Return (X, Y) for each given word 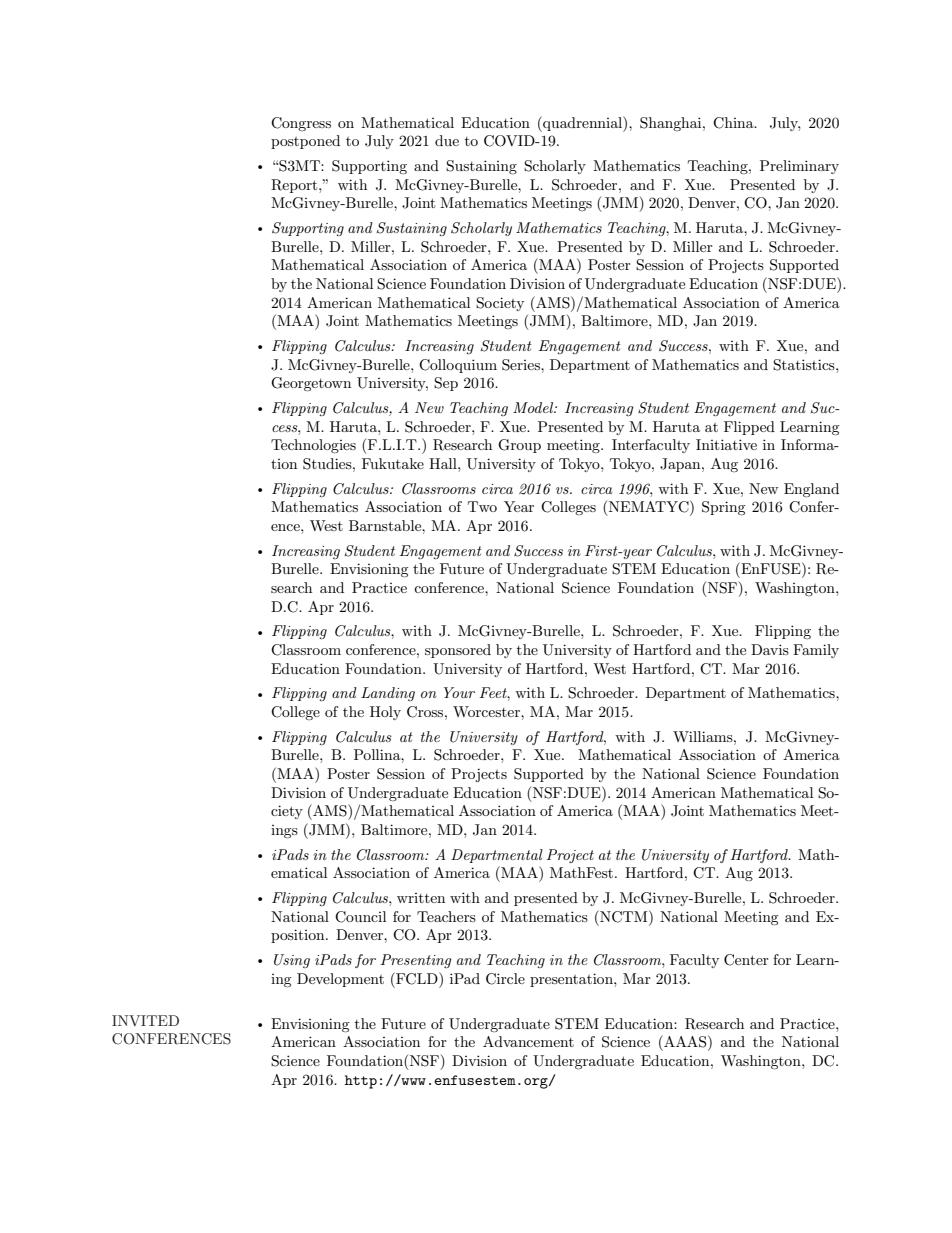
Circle (505, 979)
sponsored (458, 651)
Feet (495, 694)
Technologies (313, 446)
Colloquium (458, 366)
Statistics (805, 365)
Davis (770, 649)
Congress (301, 124)
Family (816, 651)
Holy (385, 713)
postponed (305, 142)
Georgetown (311, 384)
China (734, 123)
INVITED (145, 1020)
